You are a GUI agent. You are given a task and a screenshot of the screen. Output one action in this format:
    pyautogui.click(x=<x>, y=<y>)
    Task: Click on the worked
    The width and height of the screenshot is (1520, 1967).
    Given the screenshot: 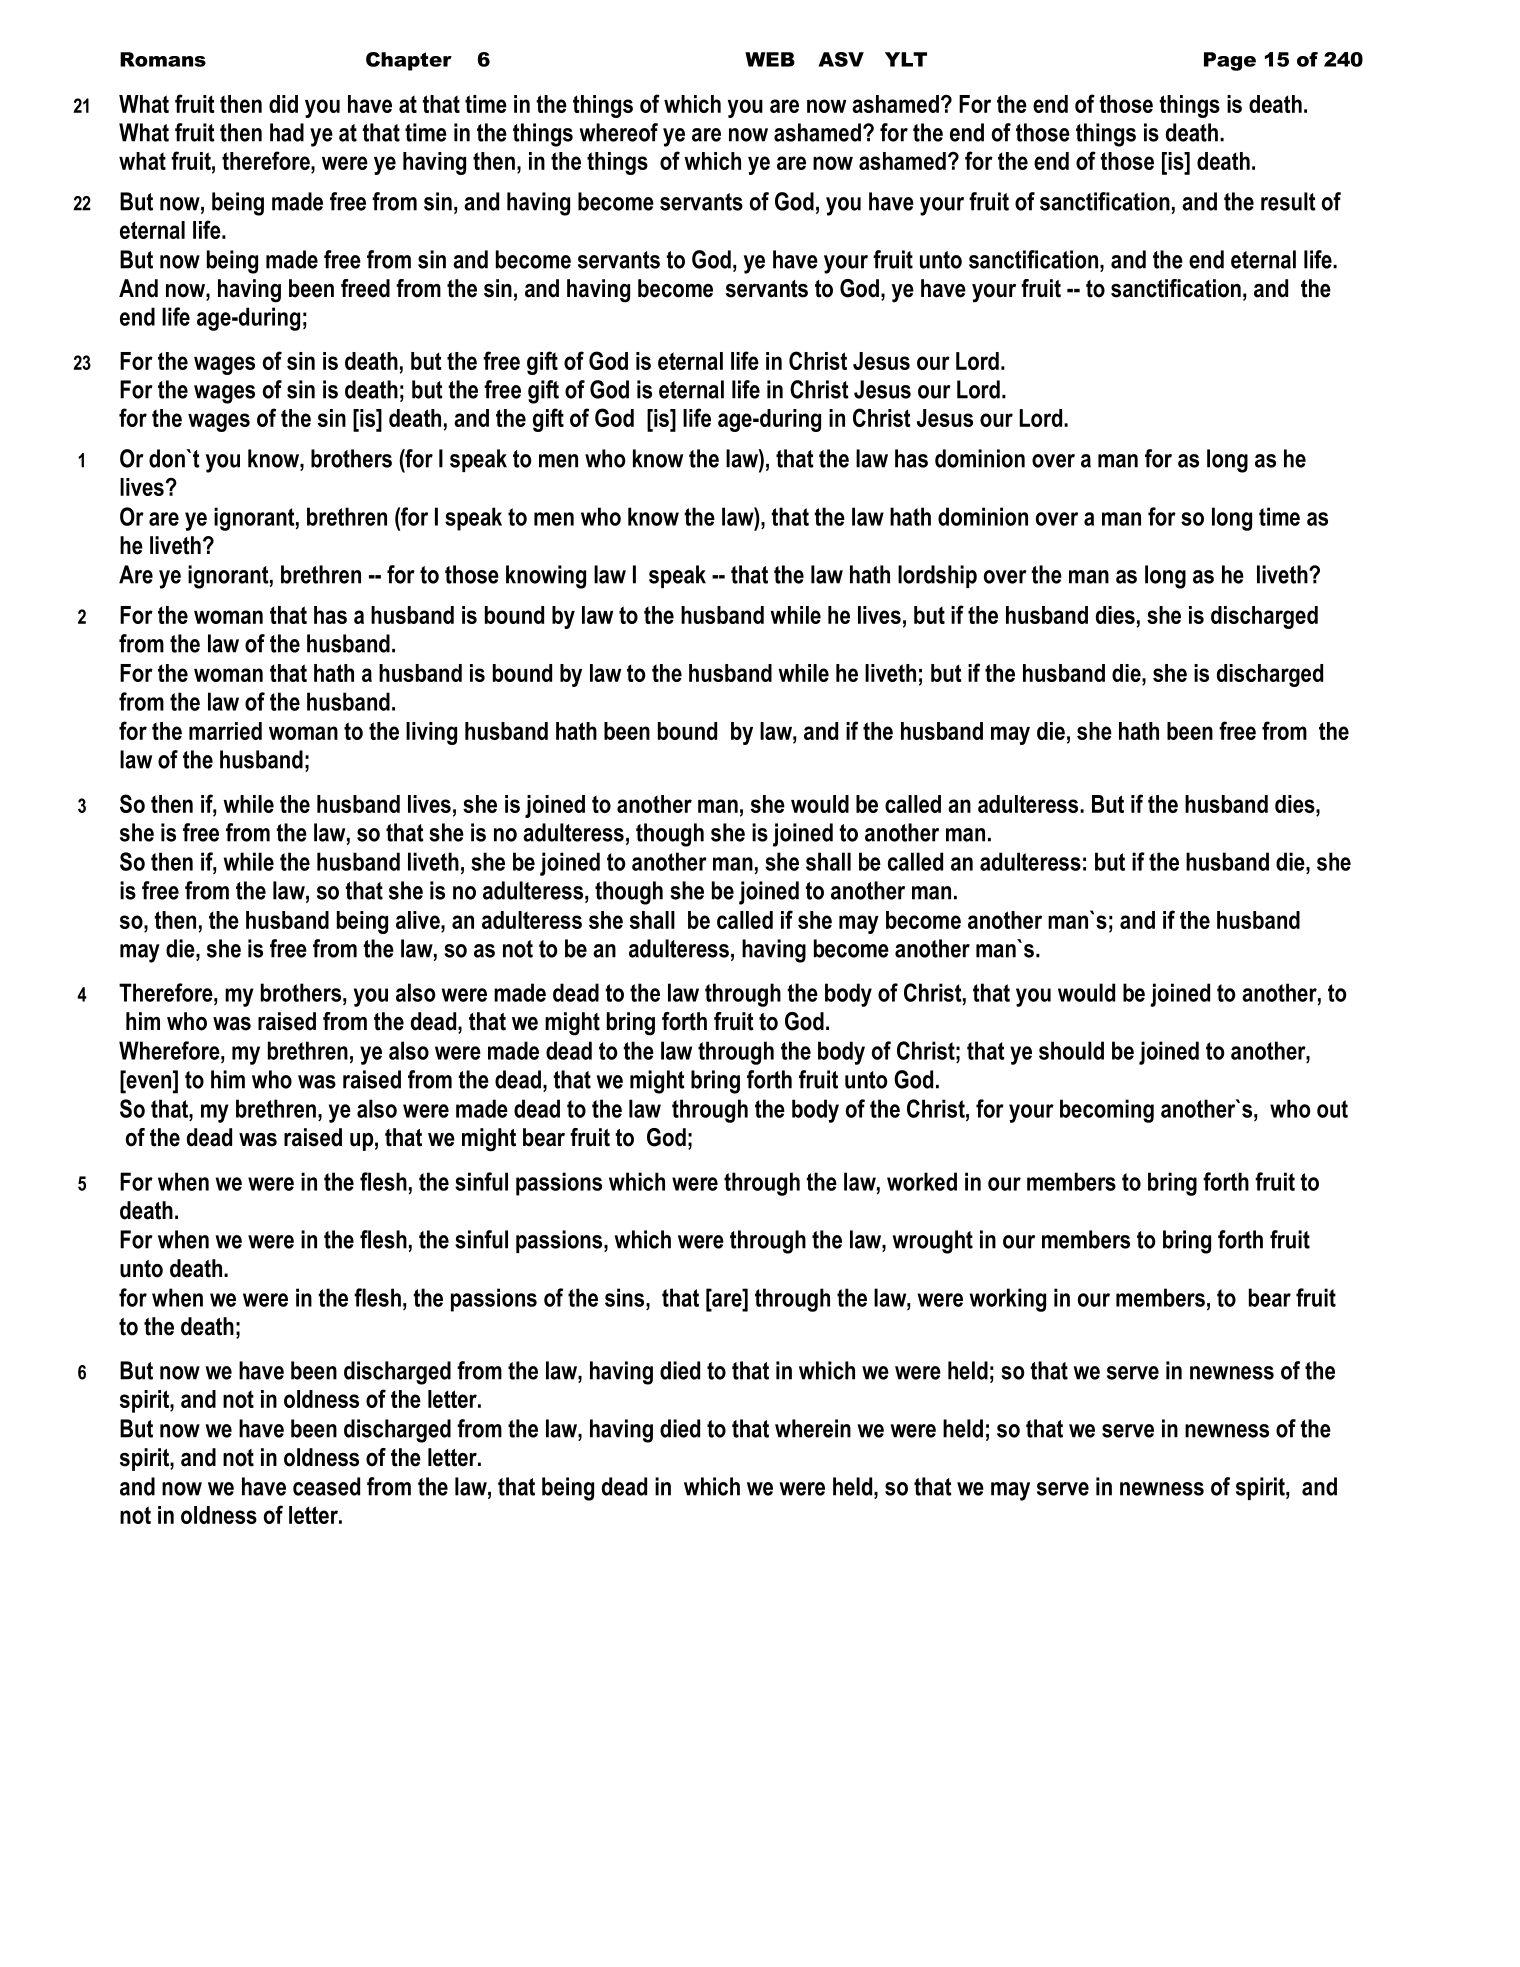 What is the action you would take?
    pyautogui.click(x=922, y=1181)
